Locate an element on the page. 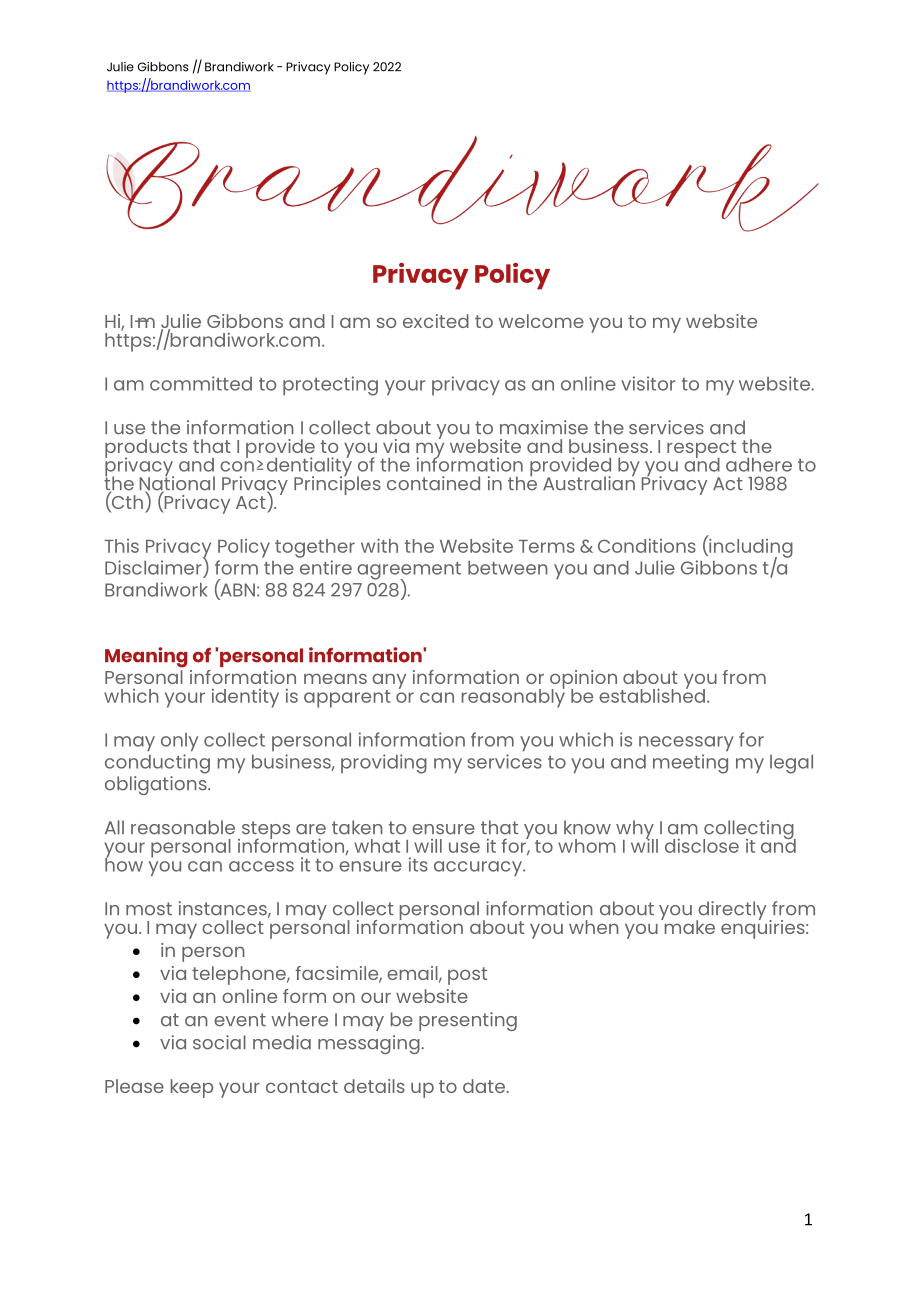  date is located at coordinates (484, 1086).
